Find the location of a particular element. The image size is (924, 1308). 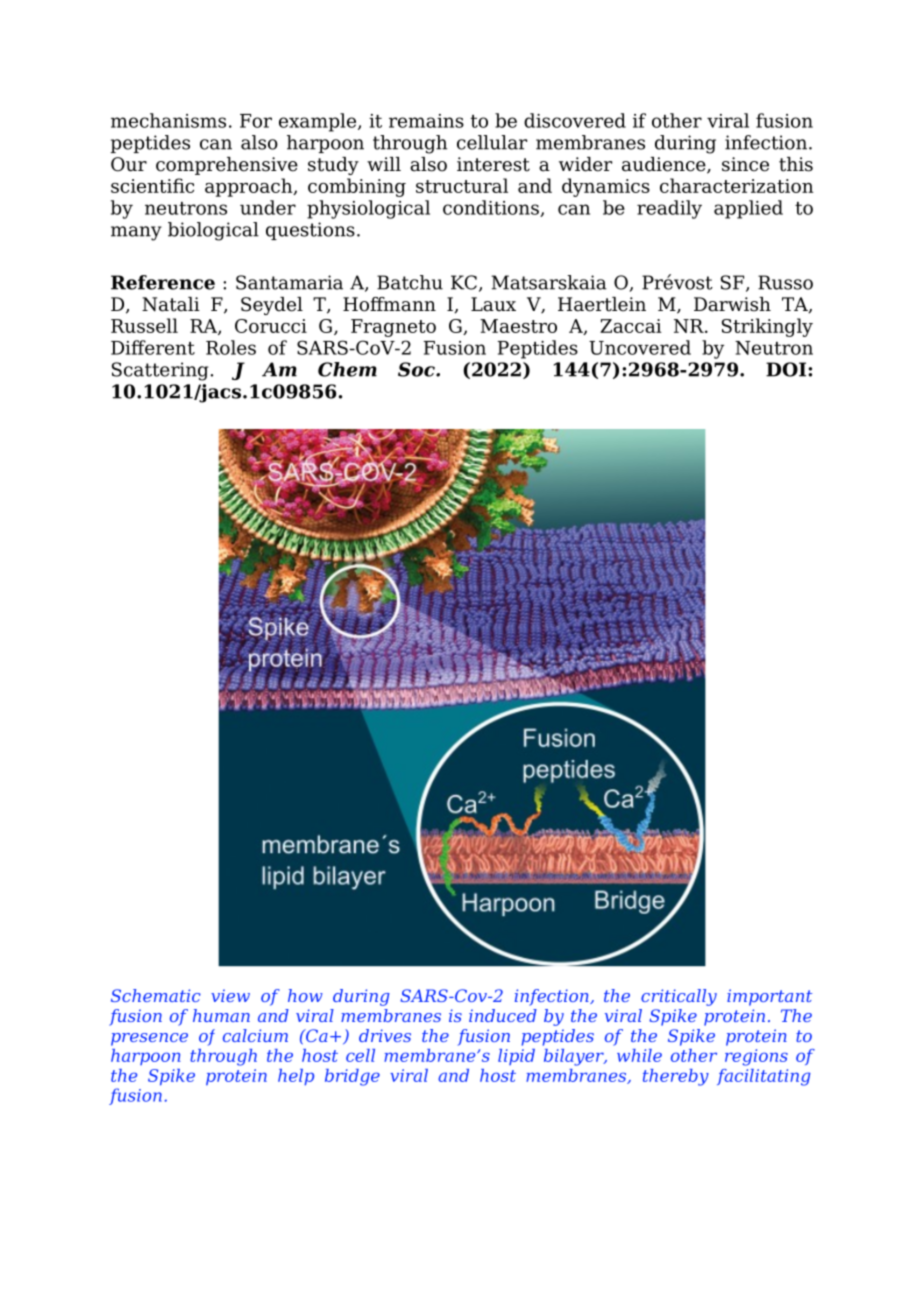

Soc is located at coordinates (417, 369).
